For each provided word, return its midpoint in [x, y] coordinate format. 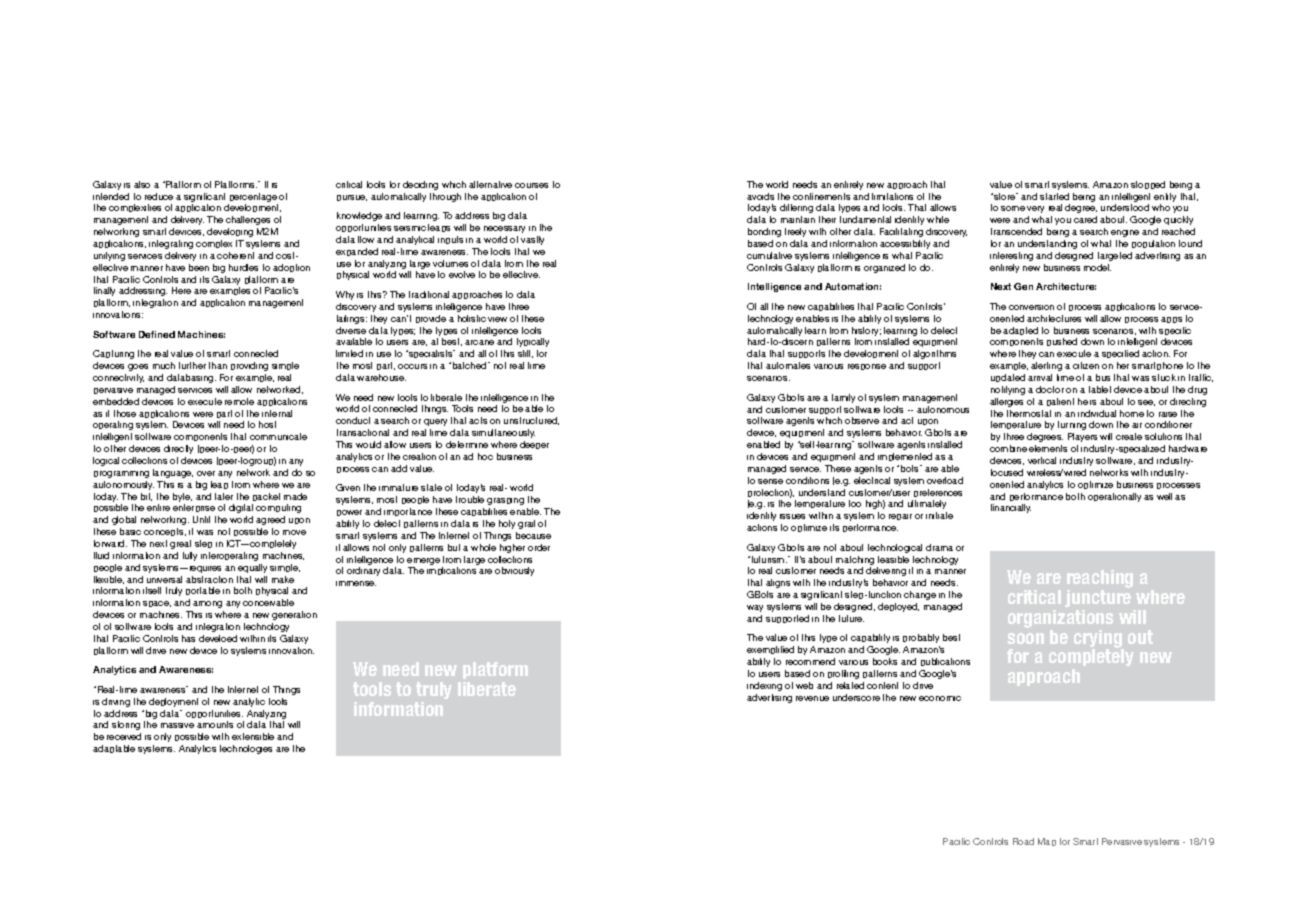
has [188, 638]
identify [761, 516]
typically [533, 342]
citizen [1086, 365]
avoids [760, 196]
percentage [253, 199]
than [218, 365]
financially [1011, 508]
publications [945, 662]
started [1054, 196]
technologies [246, 749]
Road [1023, 841]
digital [241, 508]
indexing [764, 686]
